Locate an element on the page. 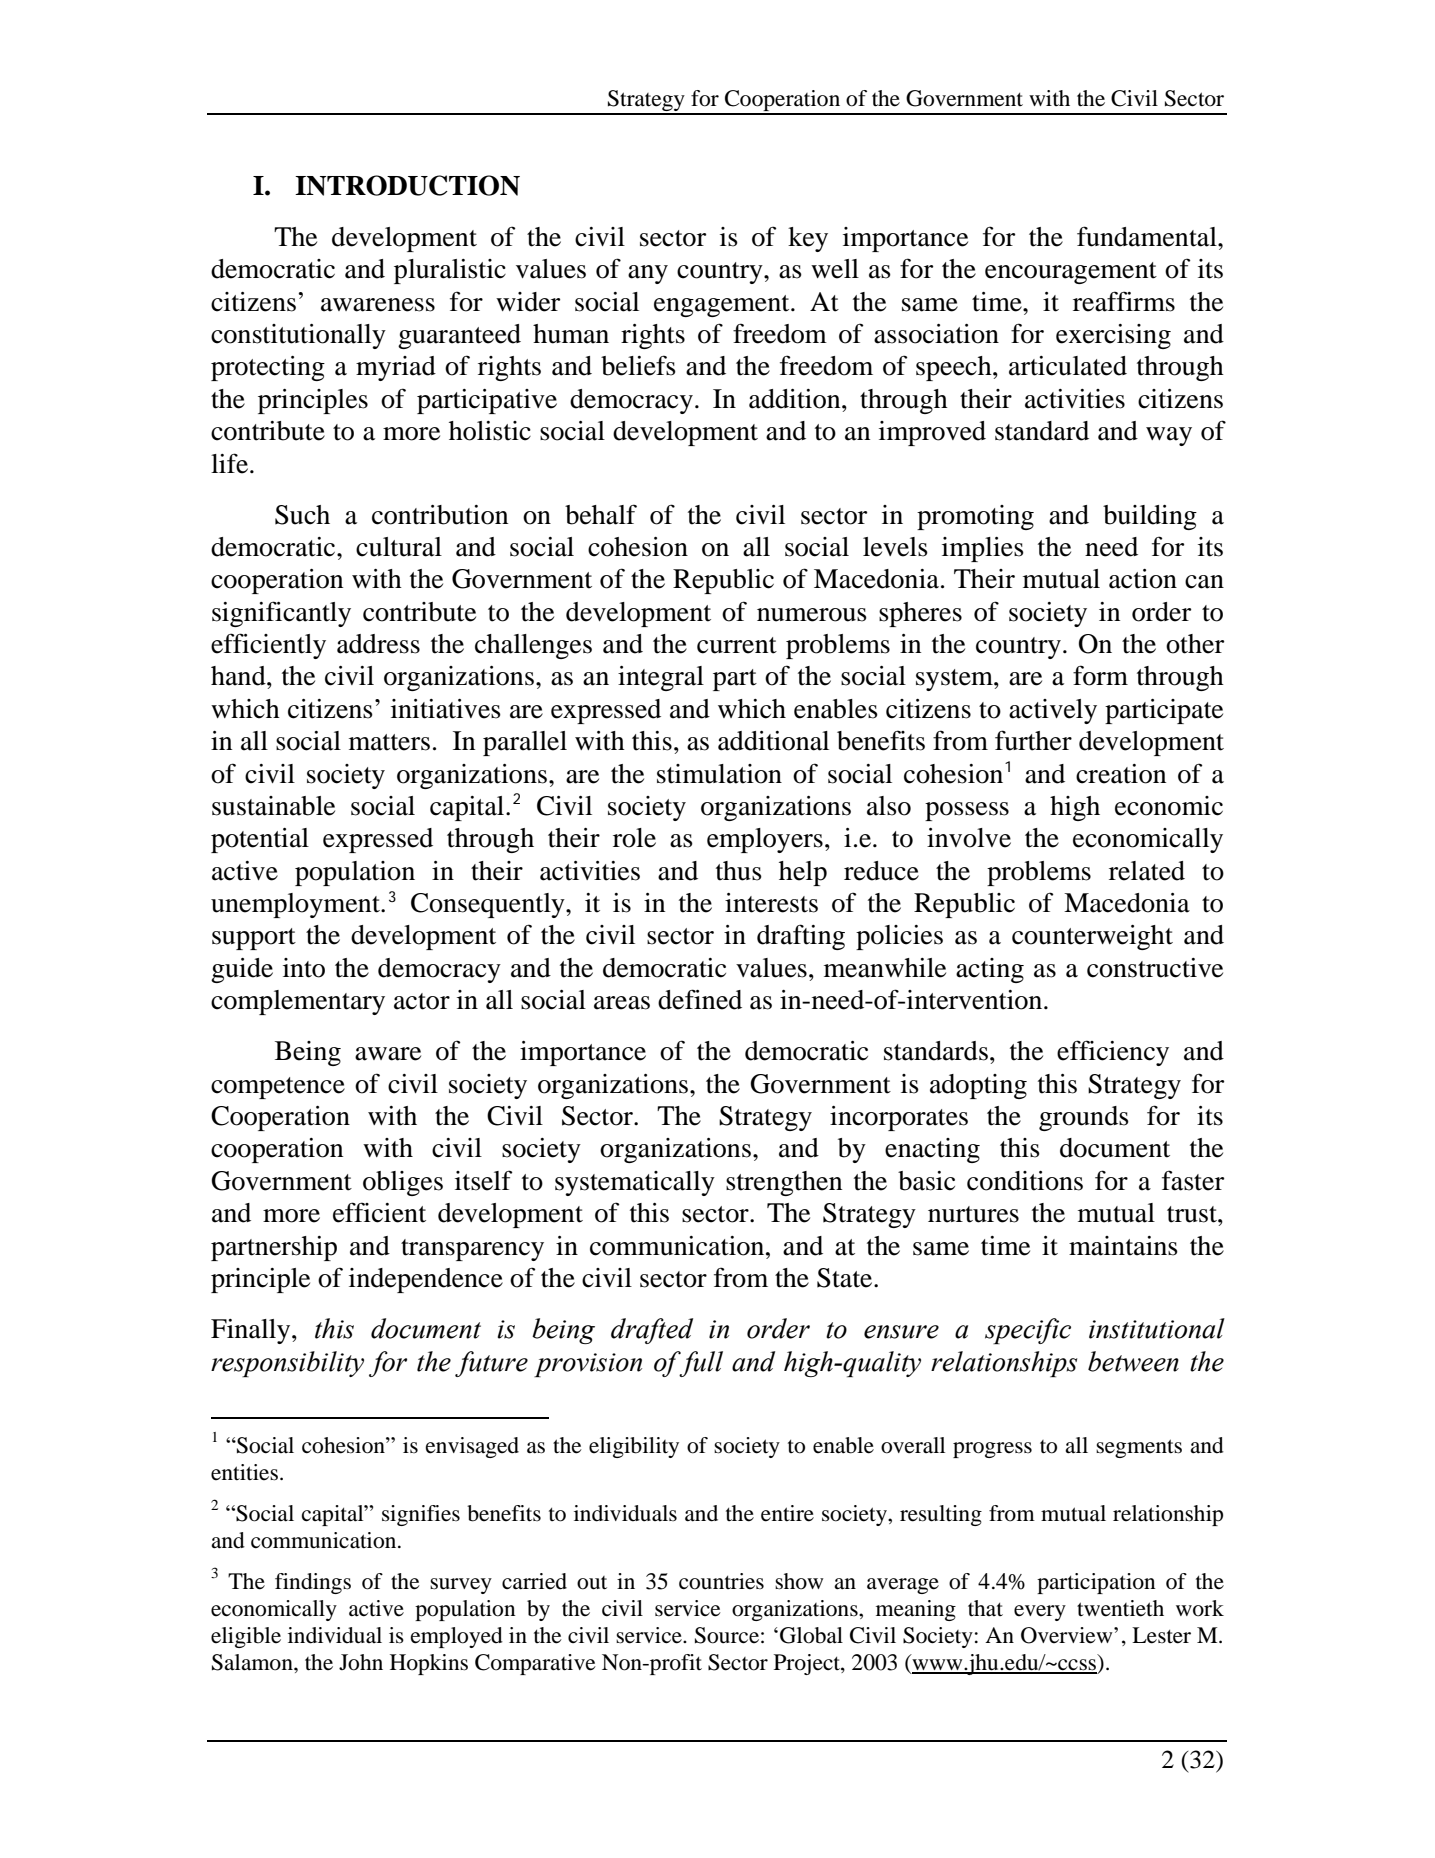 The image size is (1435, 1858). interests is located at coordinates (771, 903).
